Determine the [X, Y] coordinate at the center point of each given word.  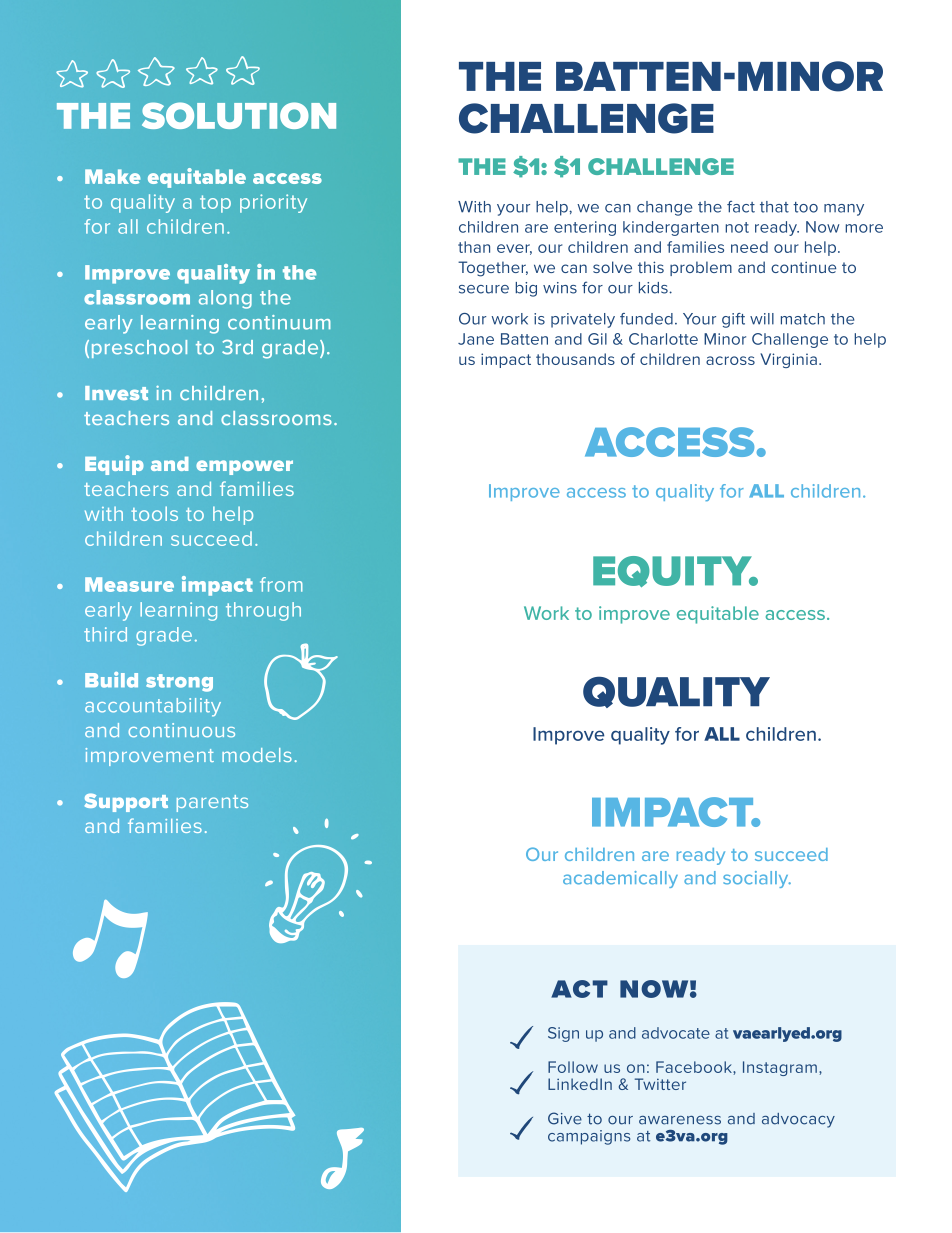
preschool [139, 349]
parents [212, 803]
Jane [476, 339]
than [474, 247]
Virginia [788, 360]
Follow [573, 1067]
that [774, 207]
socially [757, 879]
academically [620, 879]
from [281, 584]
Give [565, 1118]
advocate [676, 1033]
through [263, 611]
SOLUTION [239, 115]
